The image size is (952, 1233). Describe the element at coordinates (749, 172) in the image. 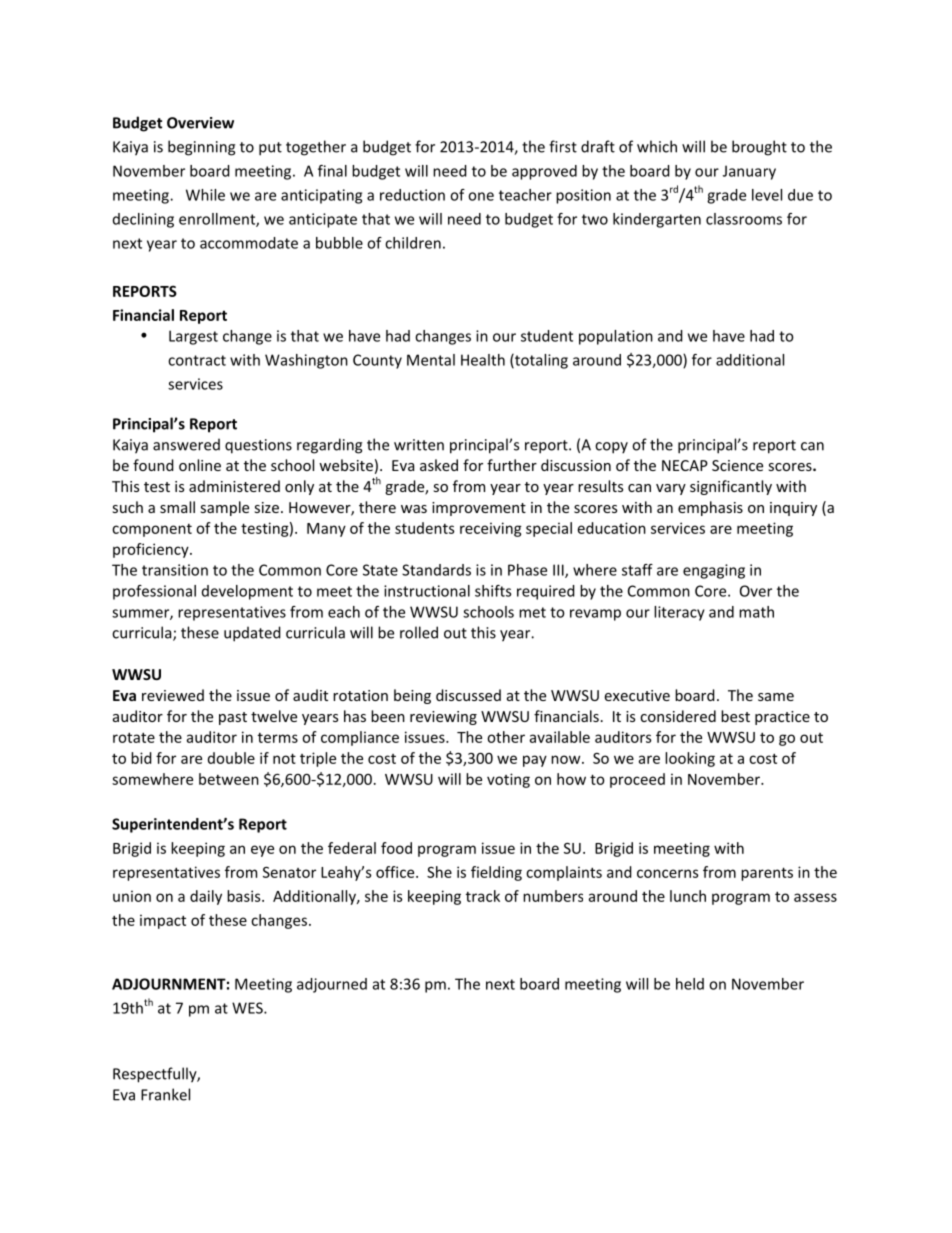

I see `January` at that location.
